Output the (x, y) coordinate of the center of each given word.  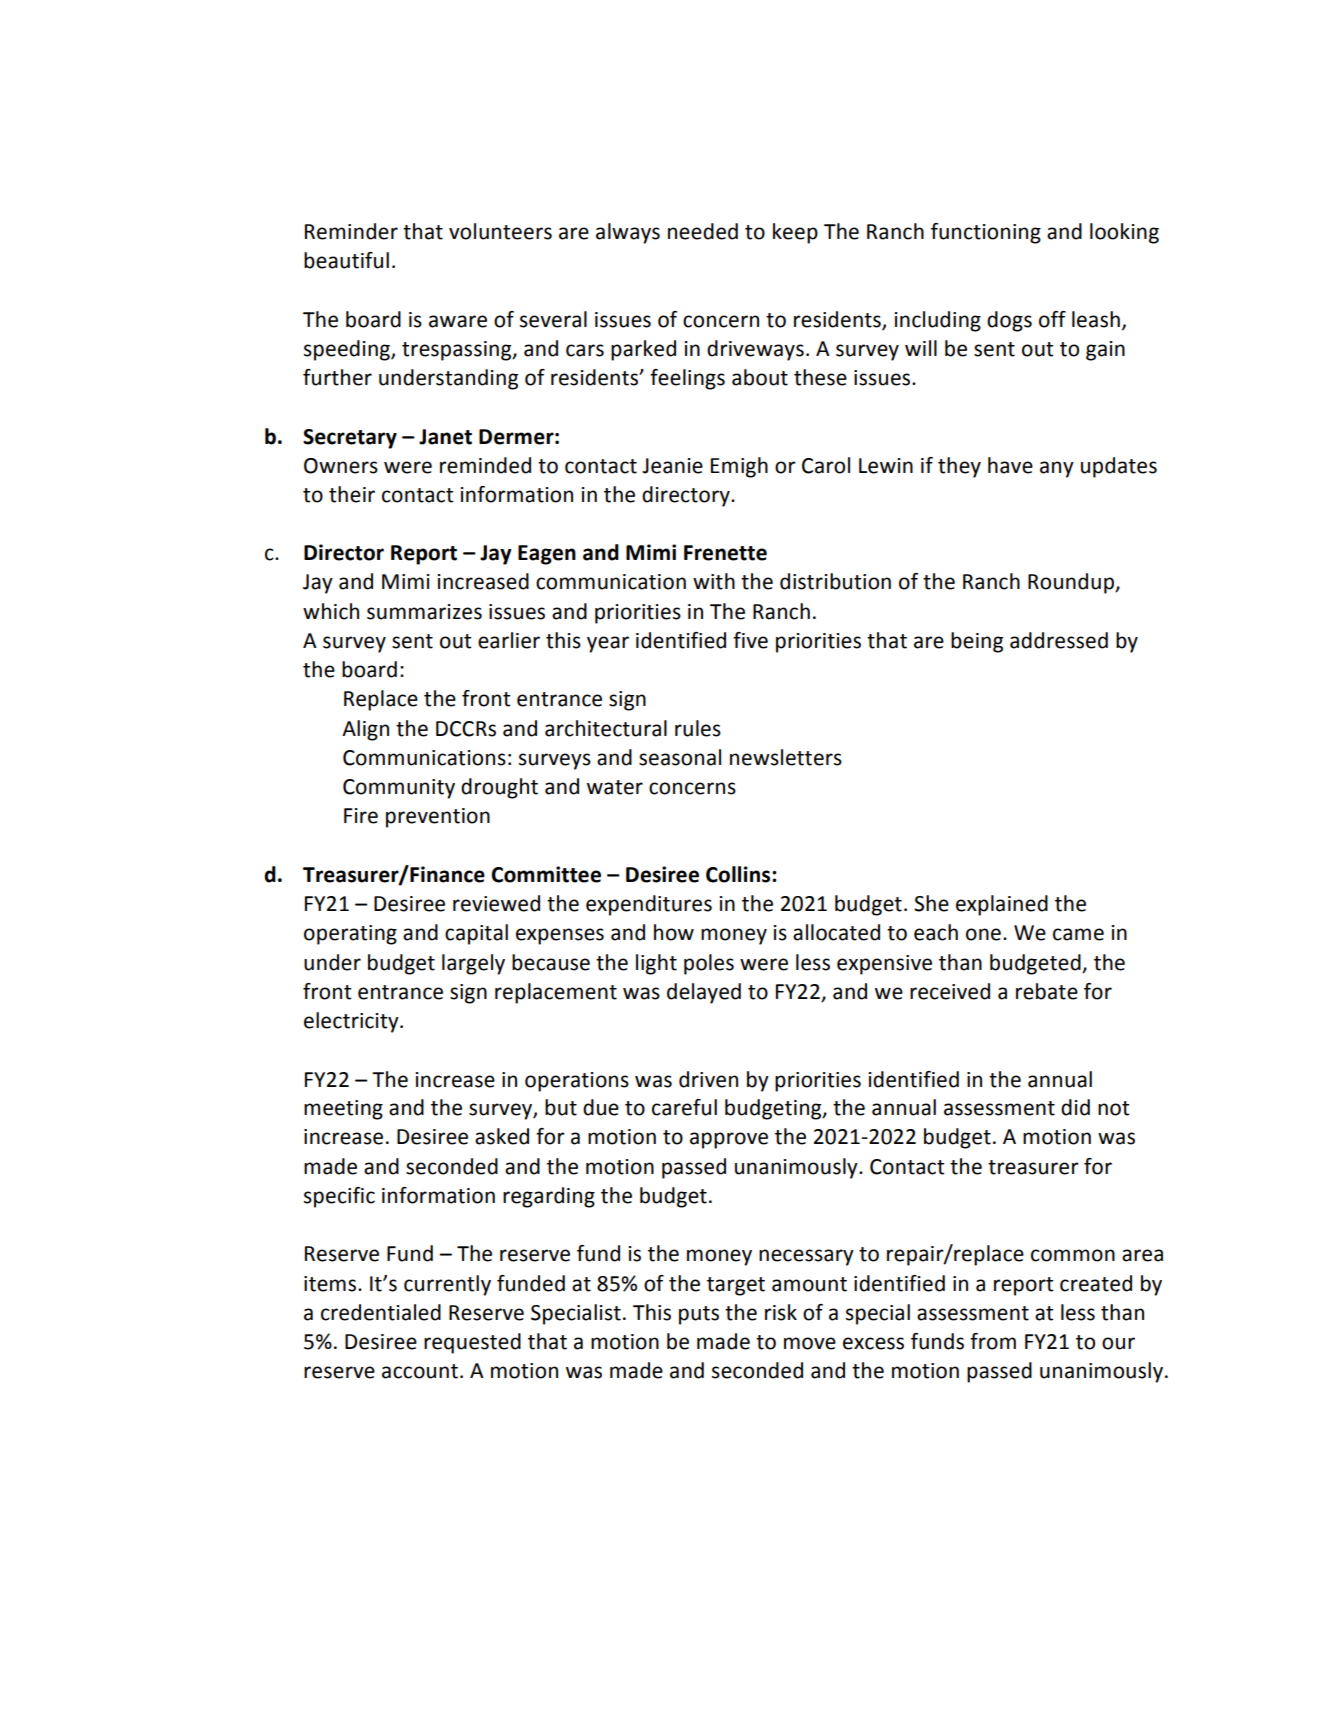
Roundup (1072, 583)
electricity (352, 1022)
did (1075, 1107)
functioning (986, 233)
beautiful (346, 260)
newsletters (786, 757)
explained (1002, 905)
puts (699, 1315)
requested (472, 1343)
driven (708, 1079)
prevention (438, 818)
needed (703, 231)
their (352, 494)
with (714, 581)
